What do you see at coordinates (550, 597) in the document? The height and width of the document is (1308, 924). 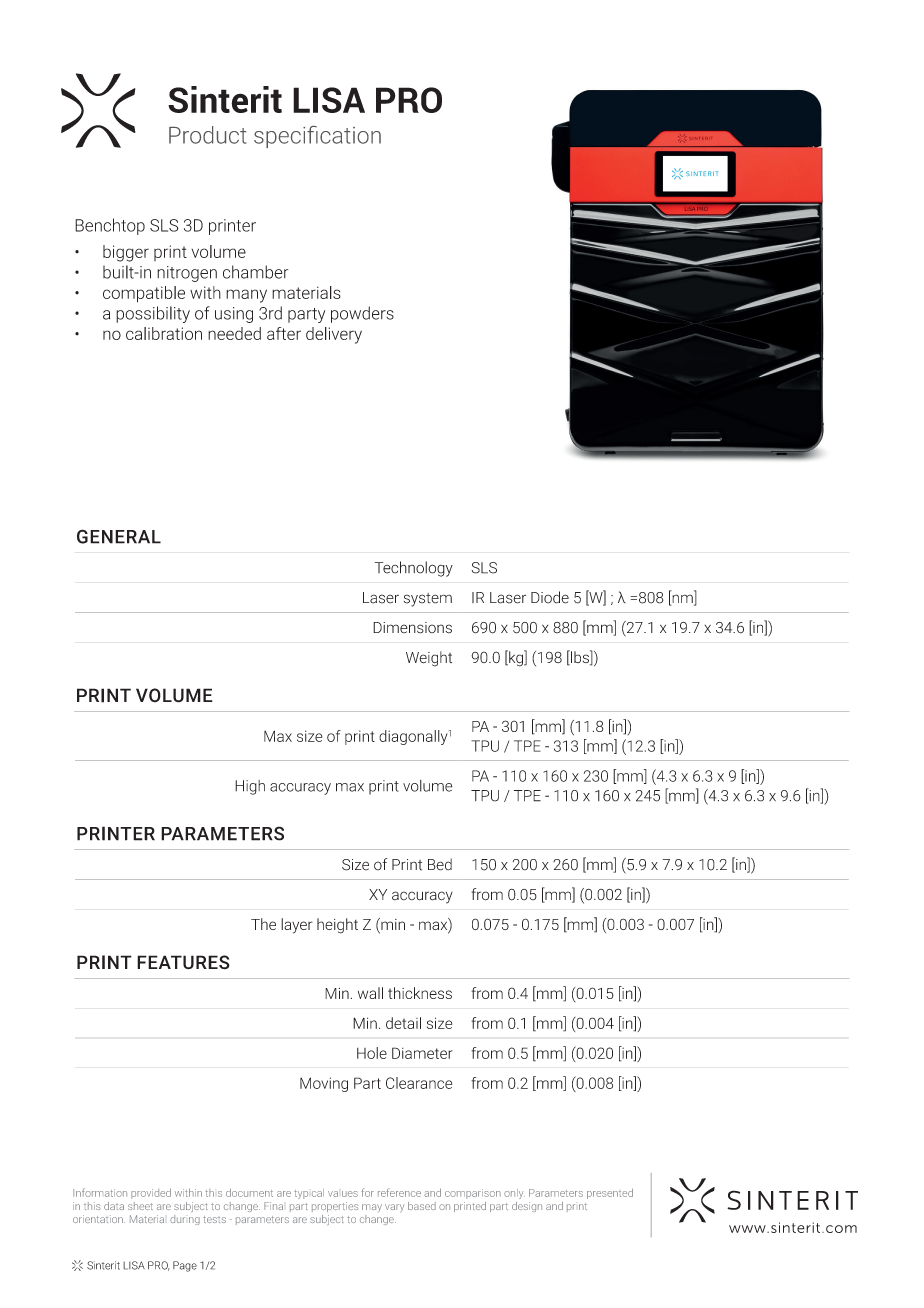 I see `Diode` at bounding box center [550, 597].
